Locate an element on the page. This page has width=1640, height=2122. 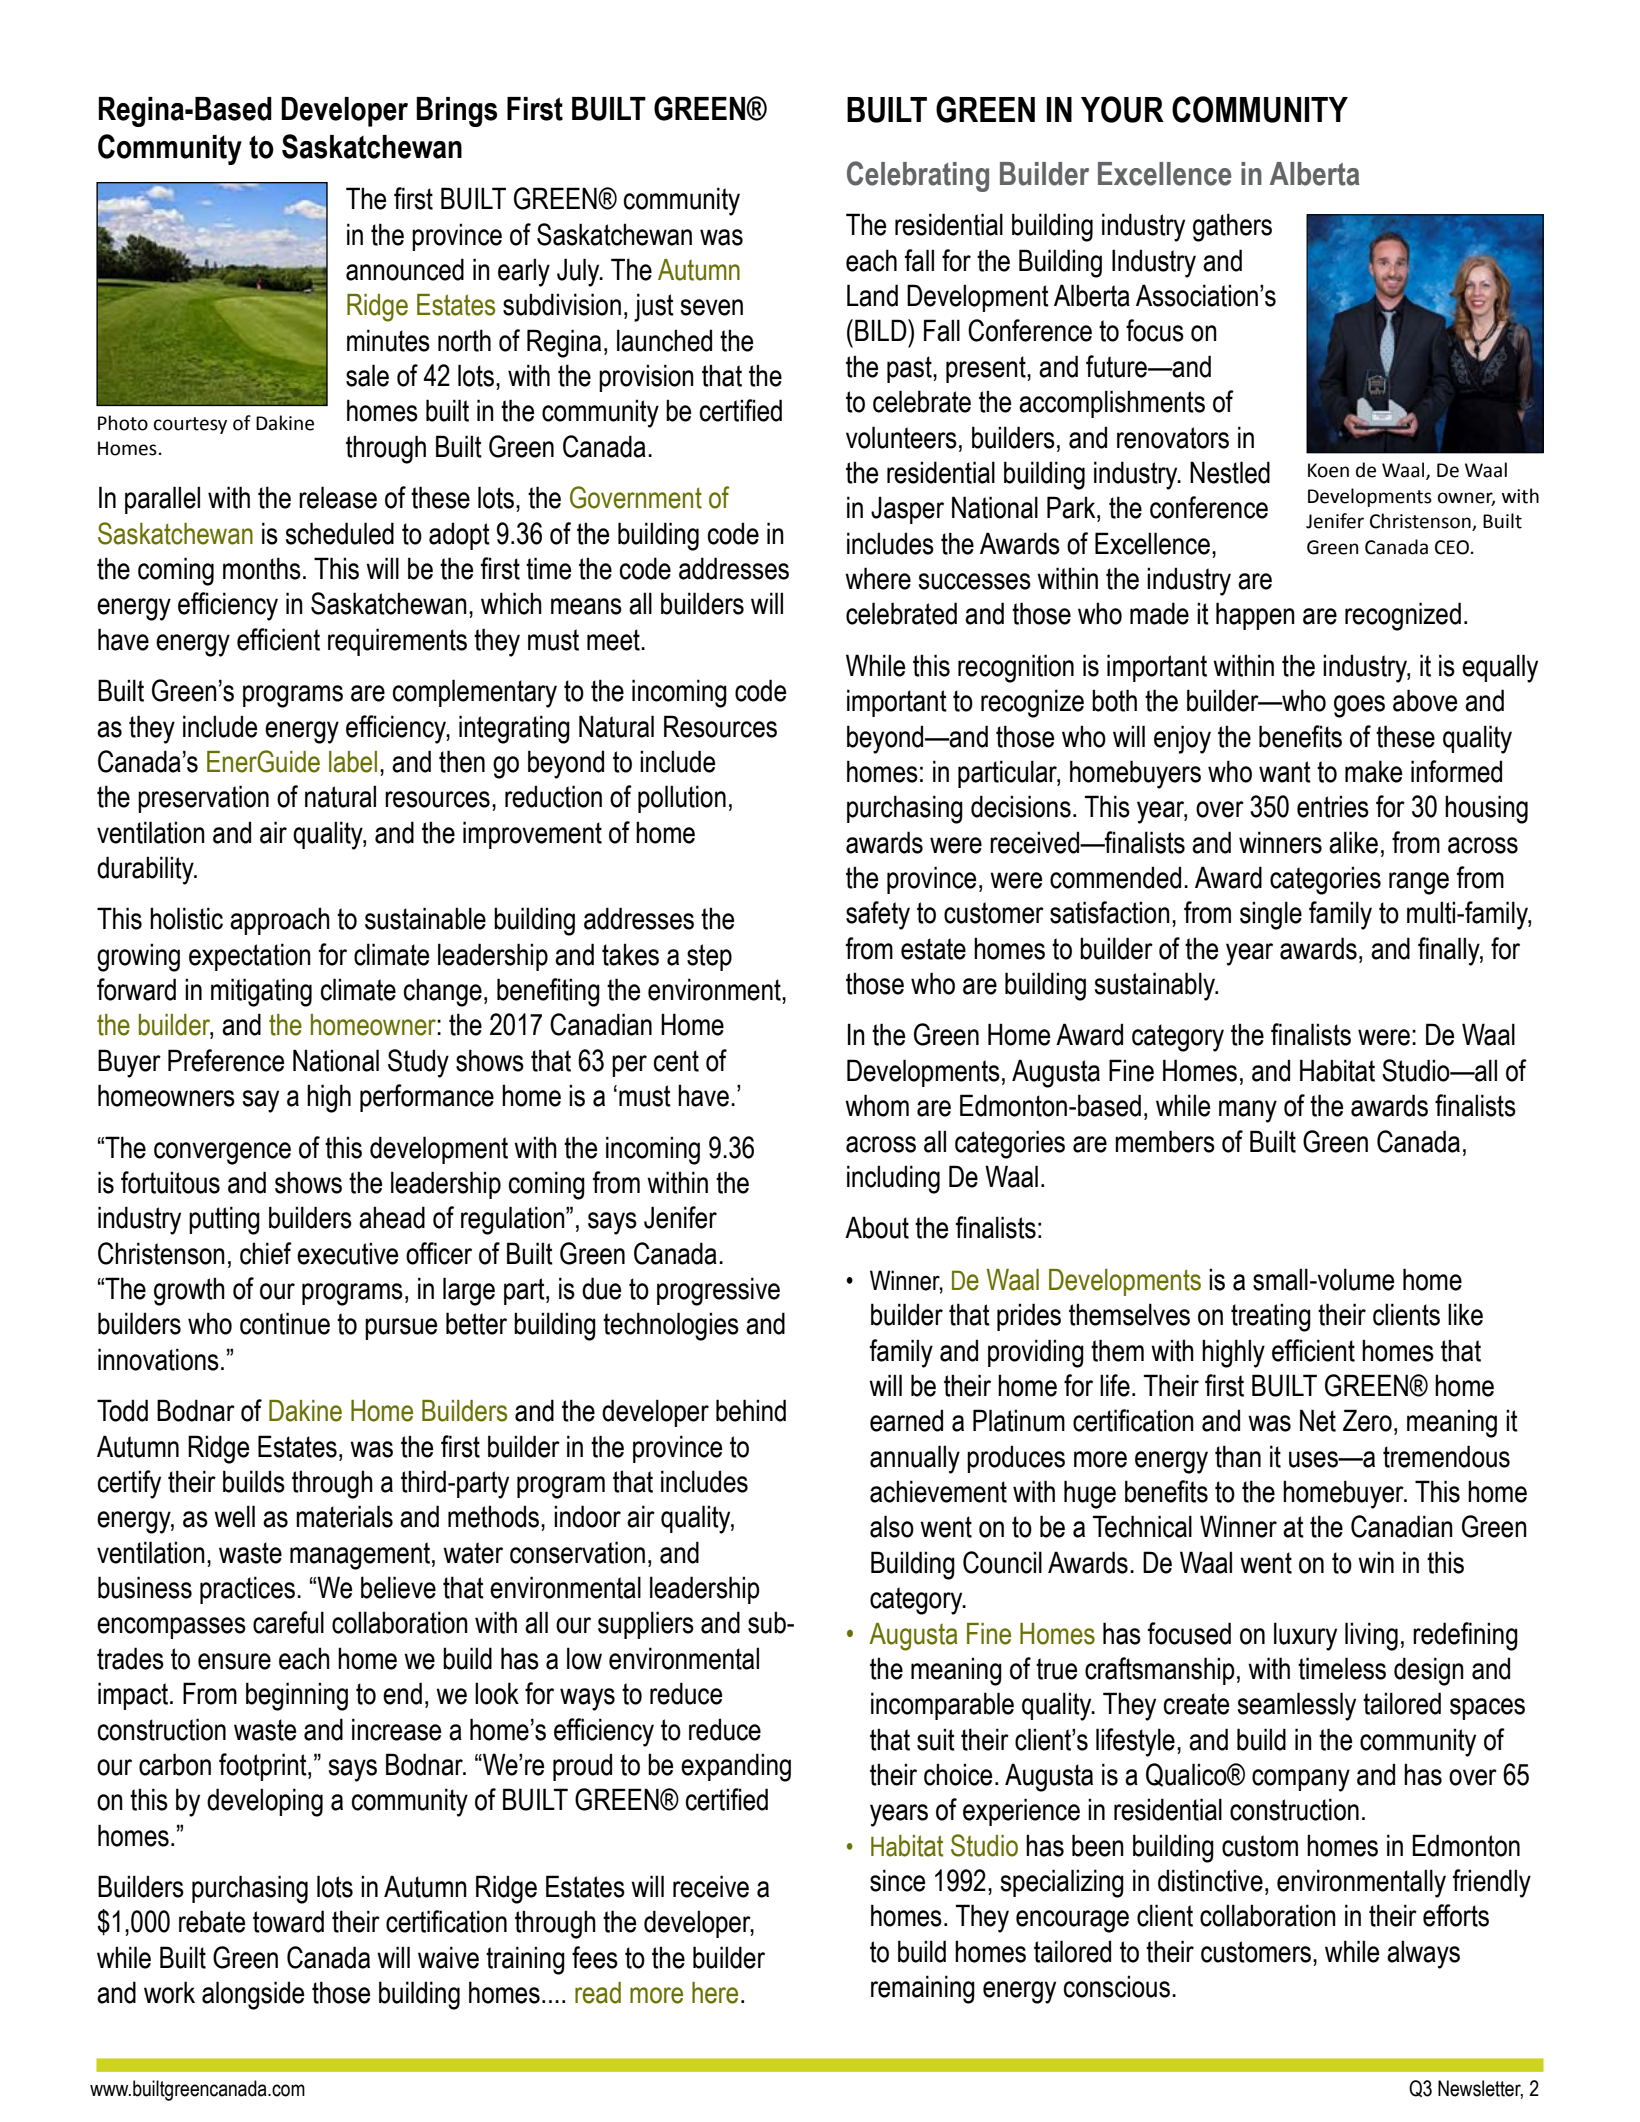
since is located at coordinates (897, 1880).
